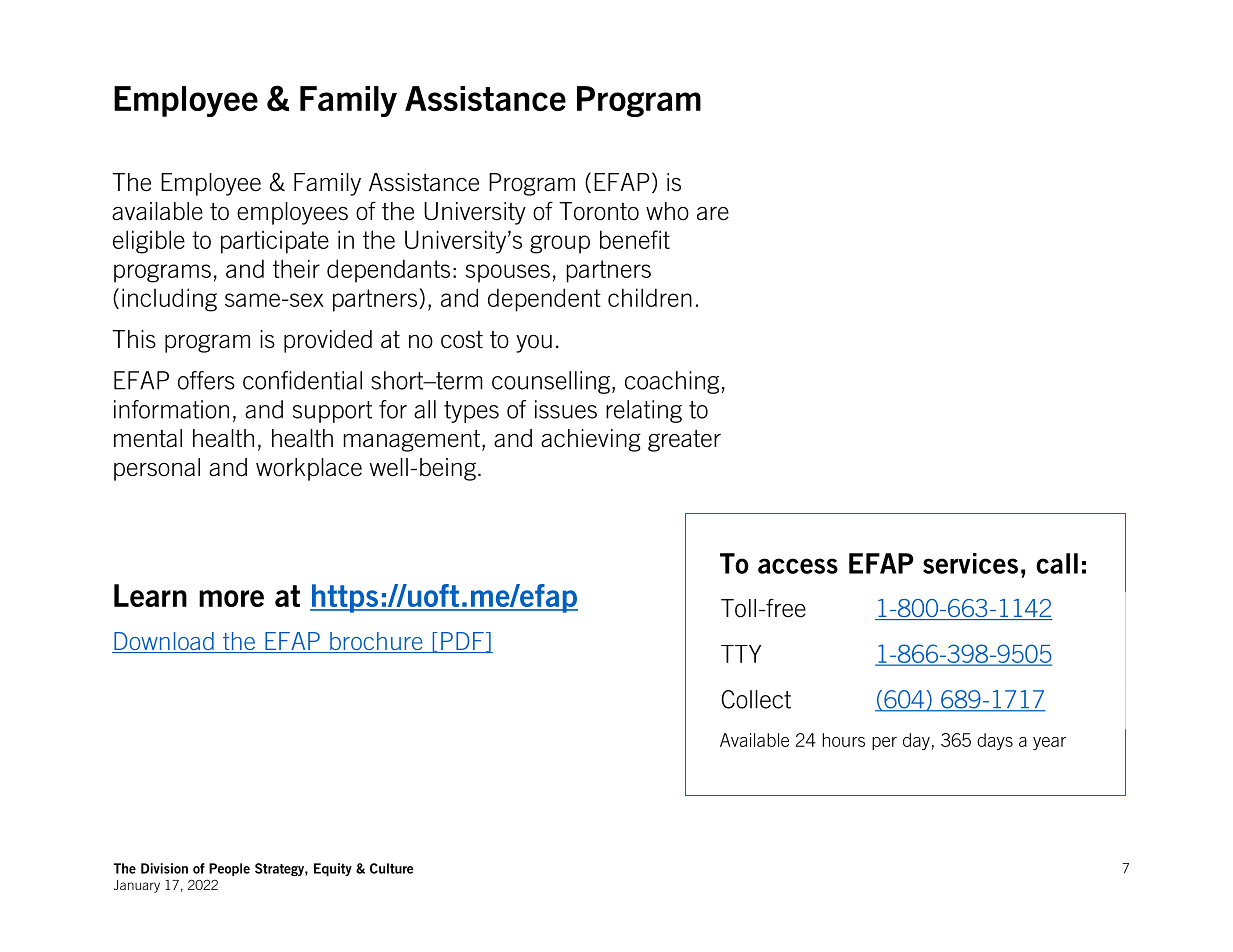  What do you see at coordinates (591, 440) in the page?
I see `achieving` at bounding box center [591, 440].
